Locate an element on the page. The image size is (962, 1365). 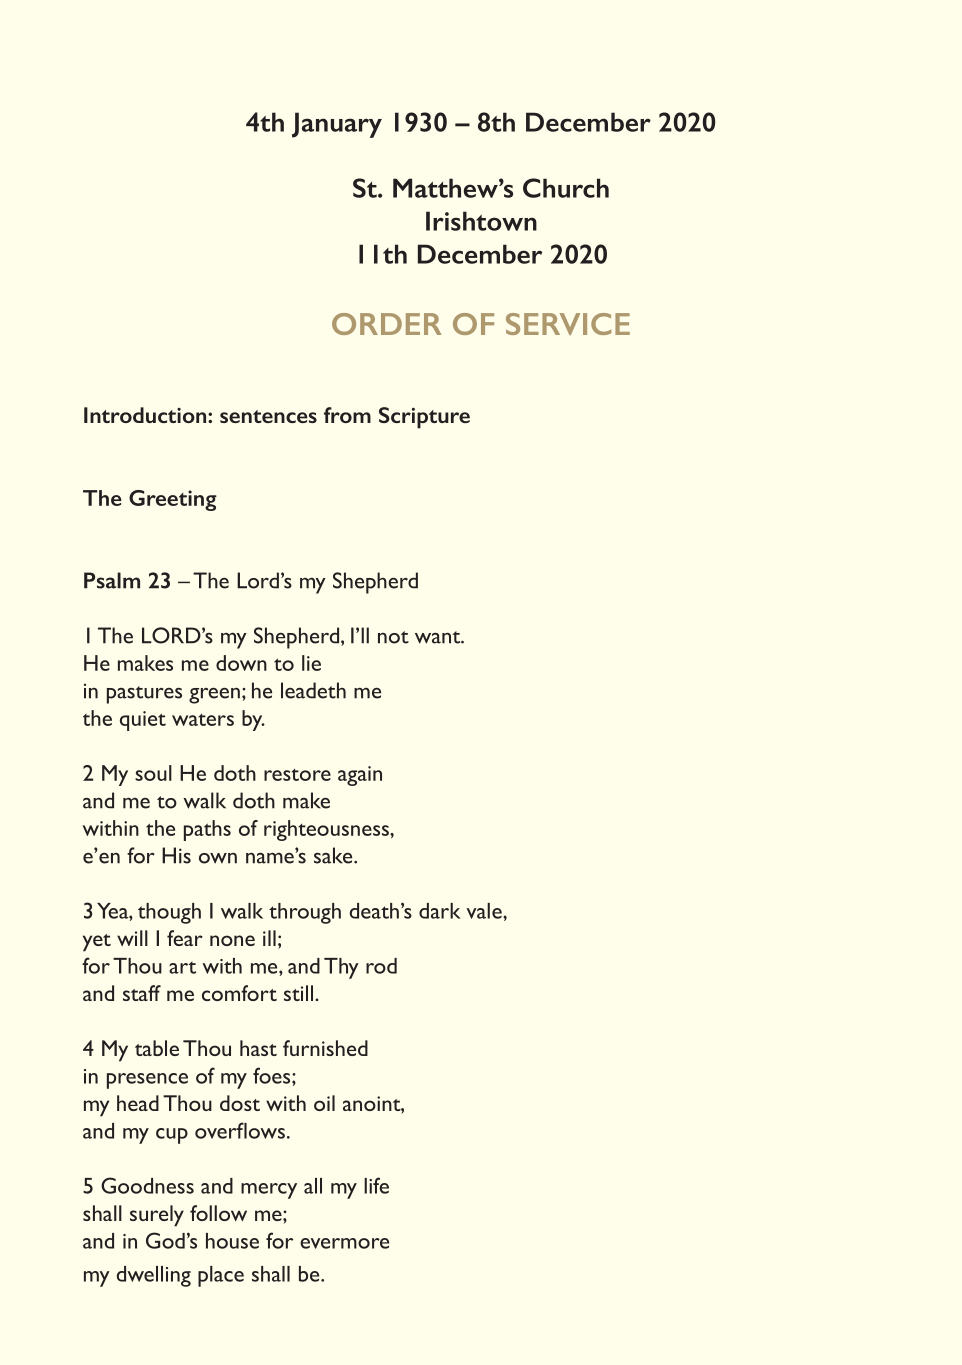
ORDER is located at coordinates (387, 324).
